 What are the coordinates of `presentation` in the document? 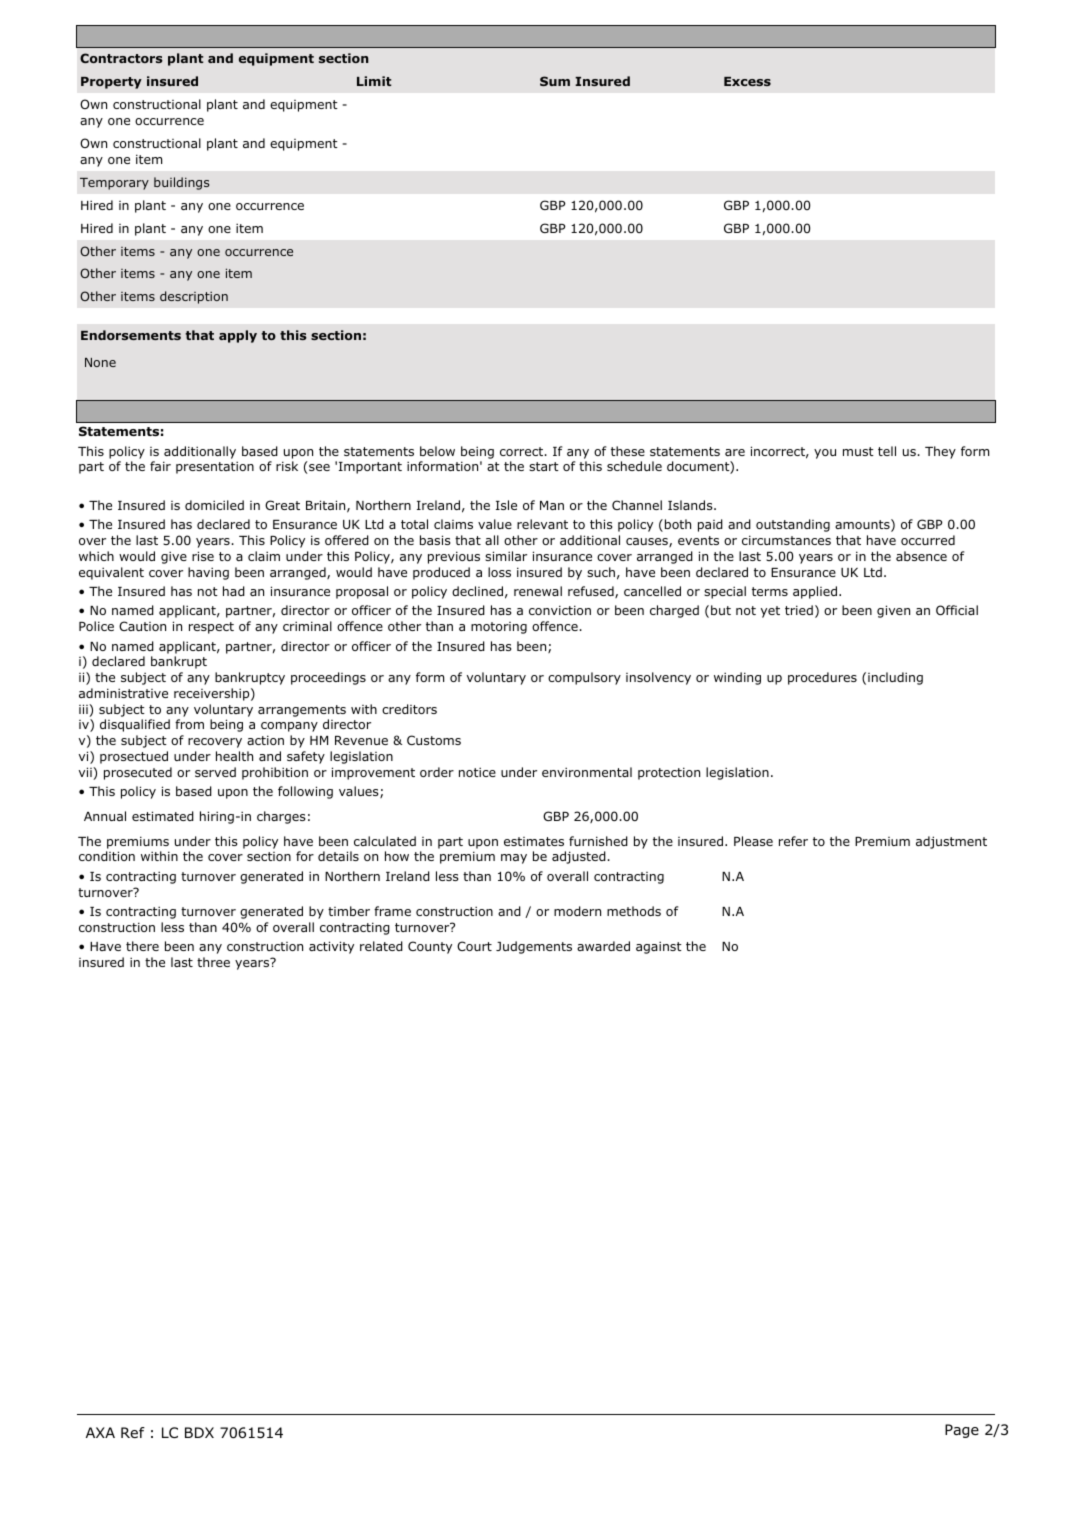 It's located at (215, 467).
